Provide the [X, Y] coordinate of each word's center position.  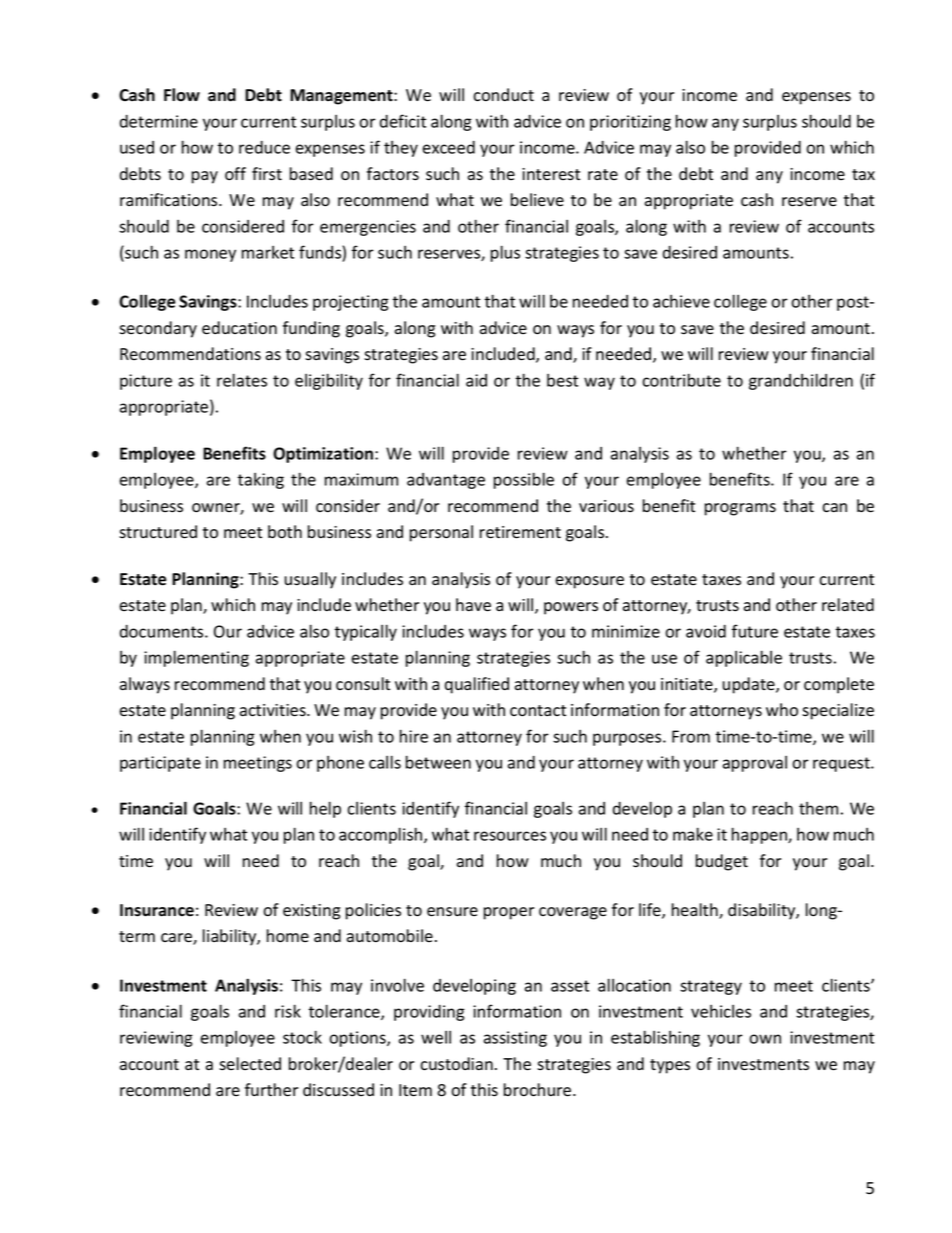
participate [160, 764]
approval [755, 764]
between [438, 762]
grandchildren [801, 381]
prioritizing [630, 123]
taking [260, 481]
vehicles [721, 1011]
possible [524, 480]
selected [250, 1064]
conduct [503, 95]
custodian [456, 1064]
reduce [264, 147]
